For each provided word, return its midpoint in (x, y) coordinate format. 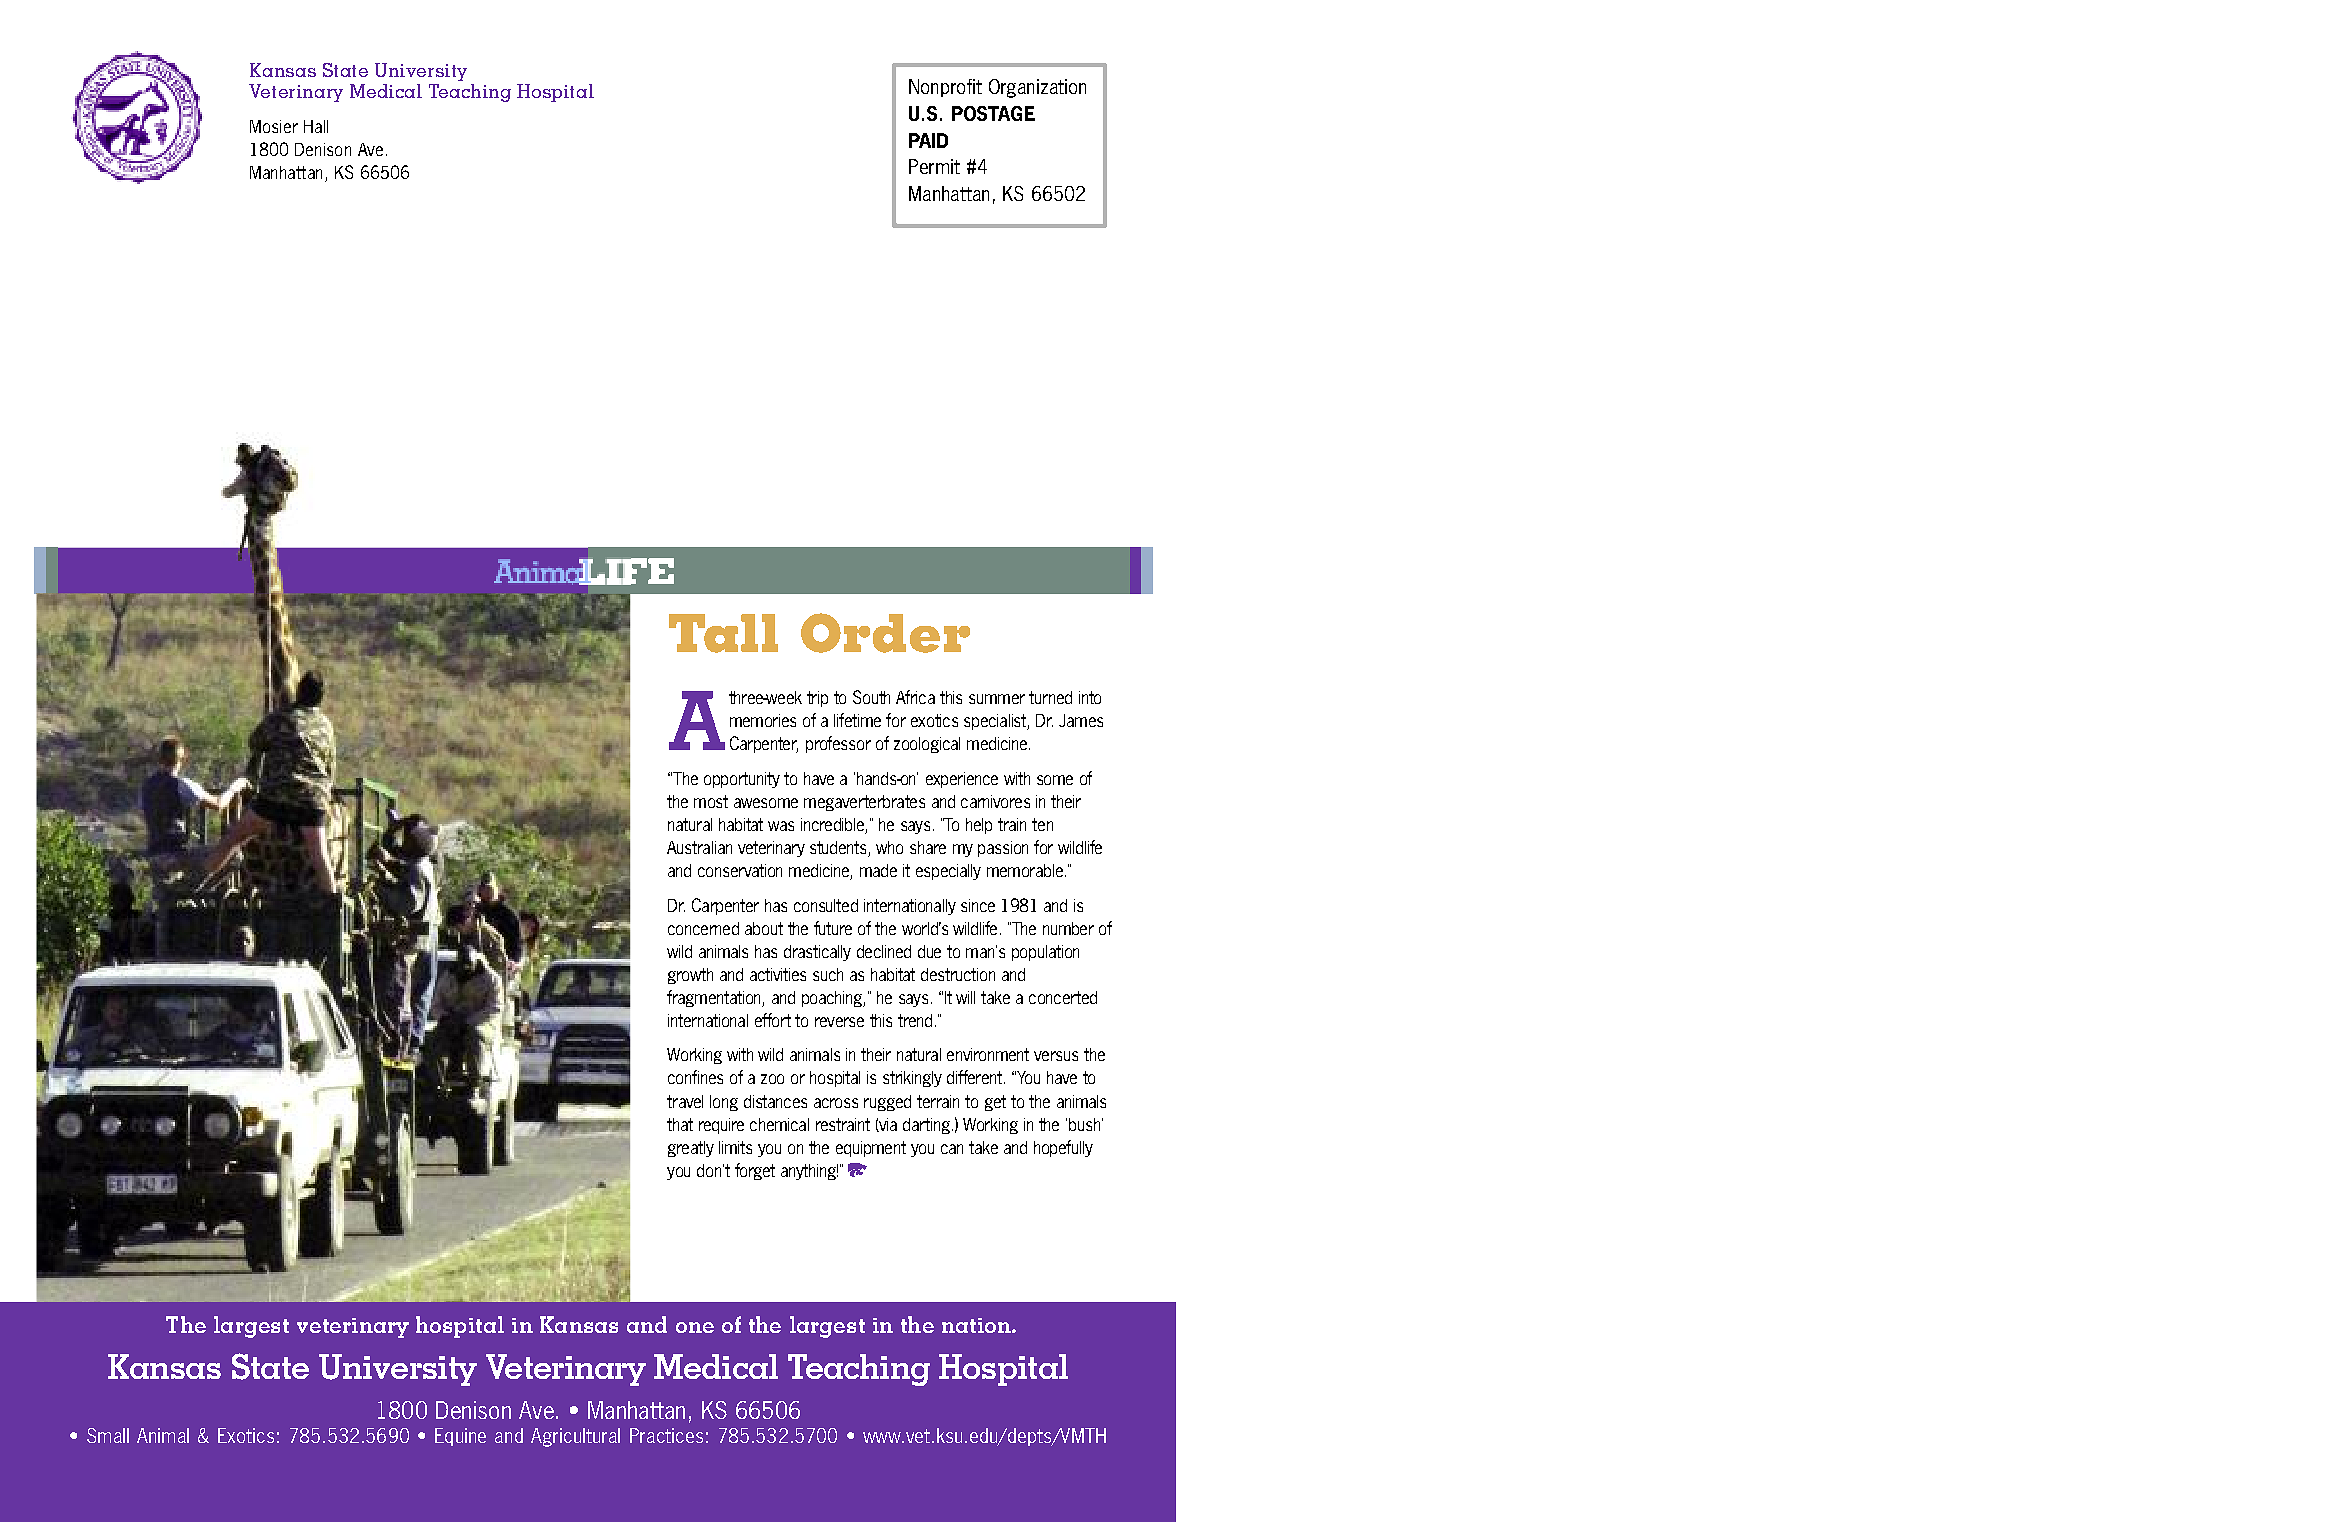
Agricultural (575, 1437)
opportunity (742, 780)
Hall (316, 126)
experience (962, 780)
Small (108, 1435)
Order (885, 633)
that (680, 1124)
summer (997, 699)
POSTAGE (993, 113)
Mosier (274, 126)
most (711, 801)
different (974, 1077)
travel (685, 1101)
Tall (723, 633)
